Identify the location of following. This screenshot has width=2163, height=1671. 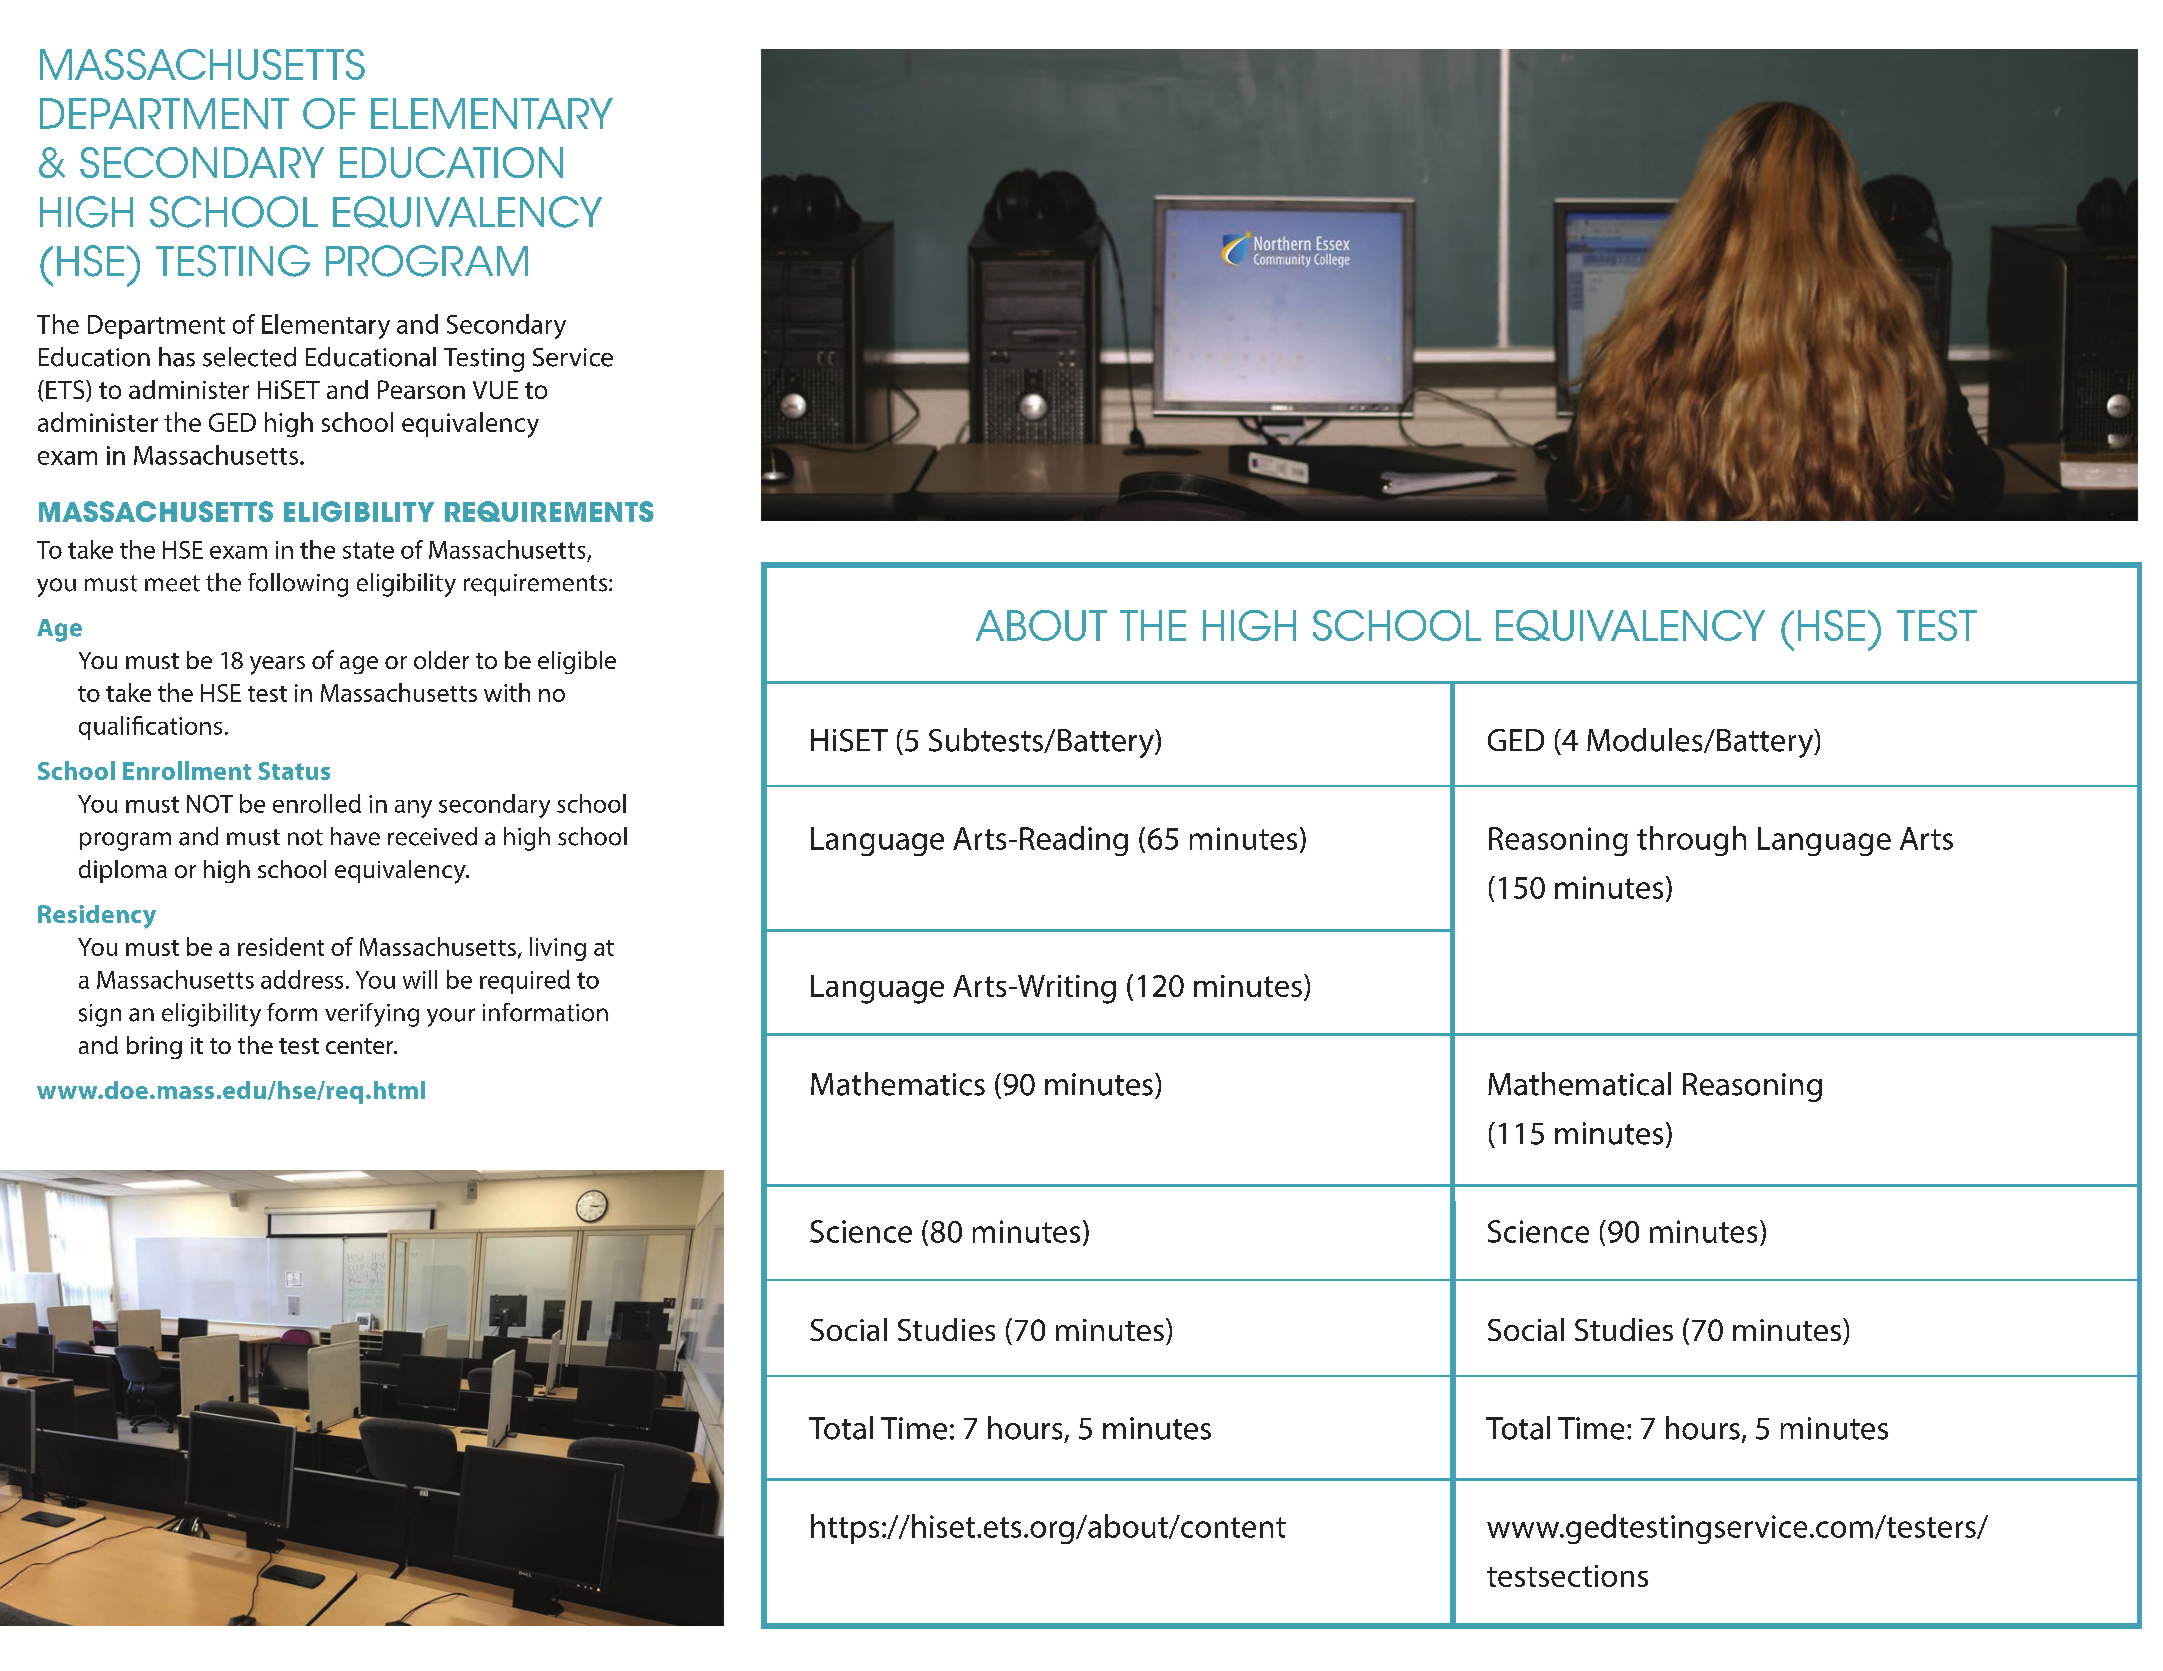
(298, 585).
